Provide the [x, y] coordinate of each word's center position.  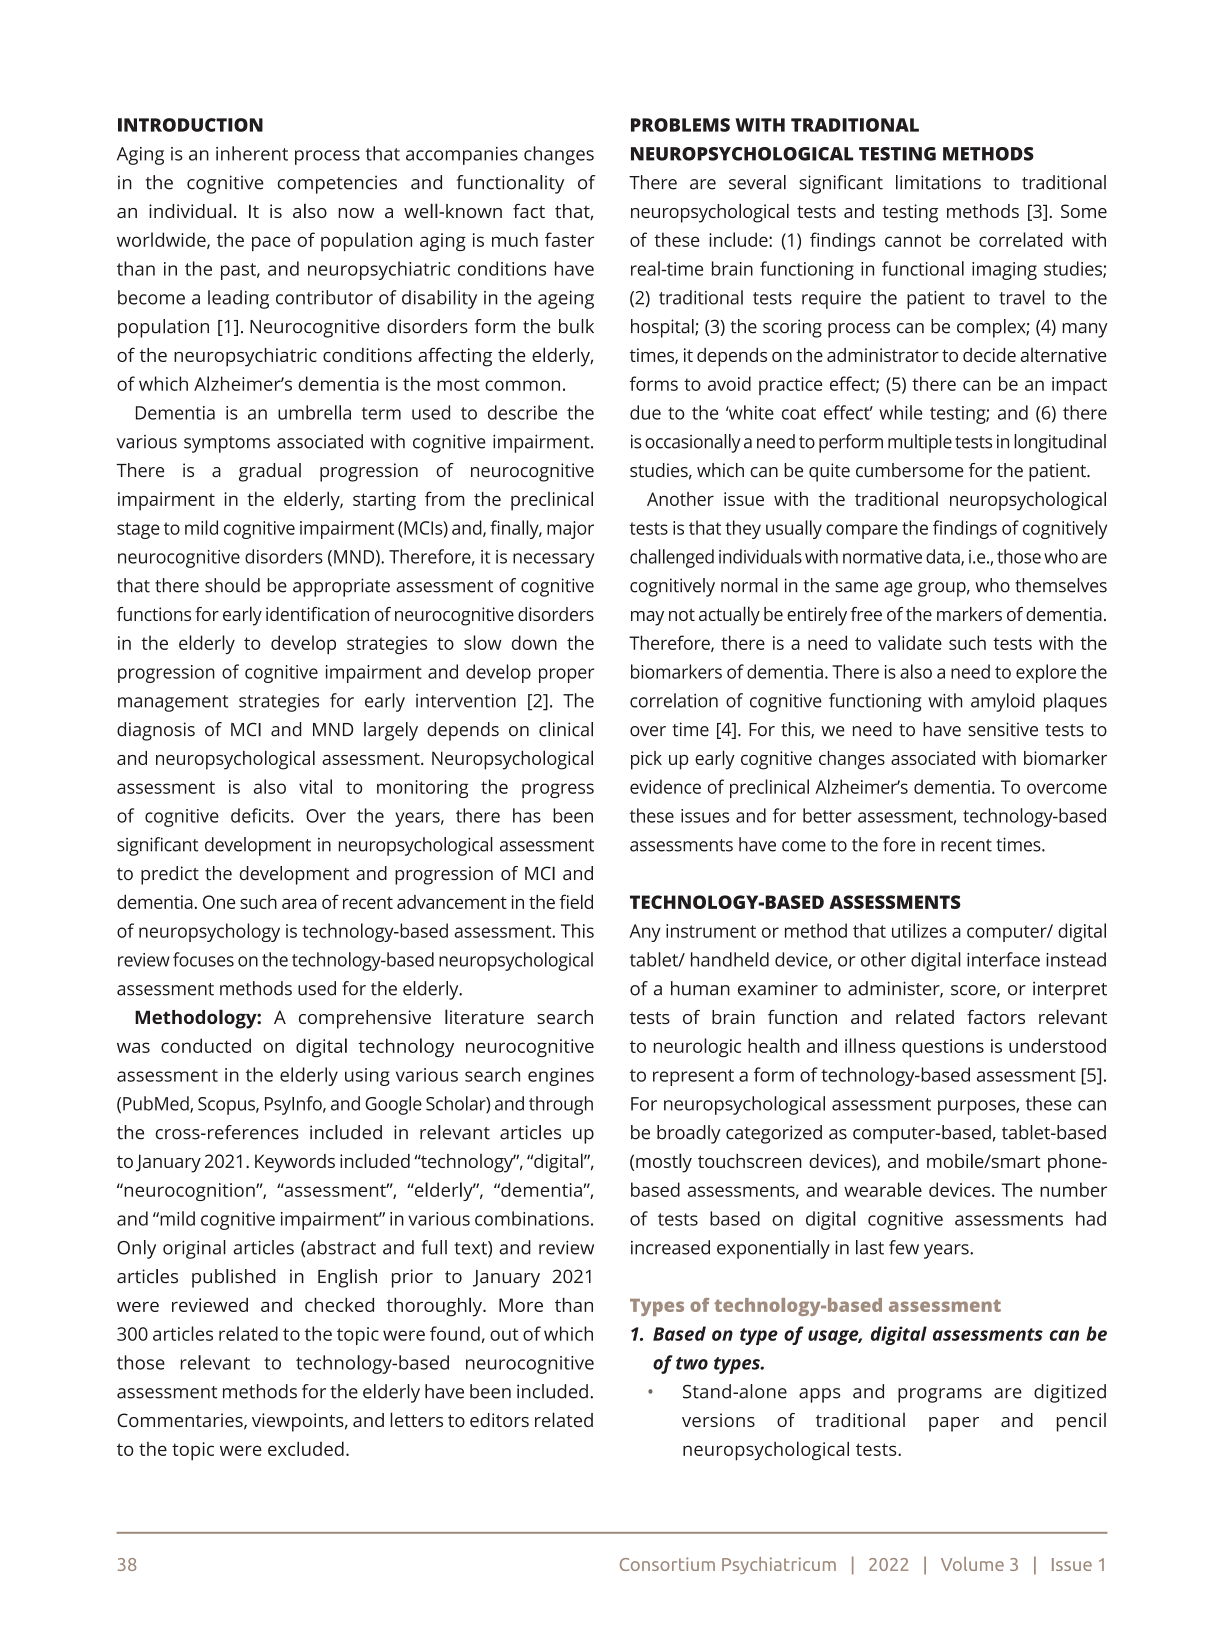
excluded [306, 1448]
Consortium [667, 1564]
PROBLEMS [680, 125]
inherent [252, 153]
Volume [972, 1564]
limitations [938, 182]
